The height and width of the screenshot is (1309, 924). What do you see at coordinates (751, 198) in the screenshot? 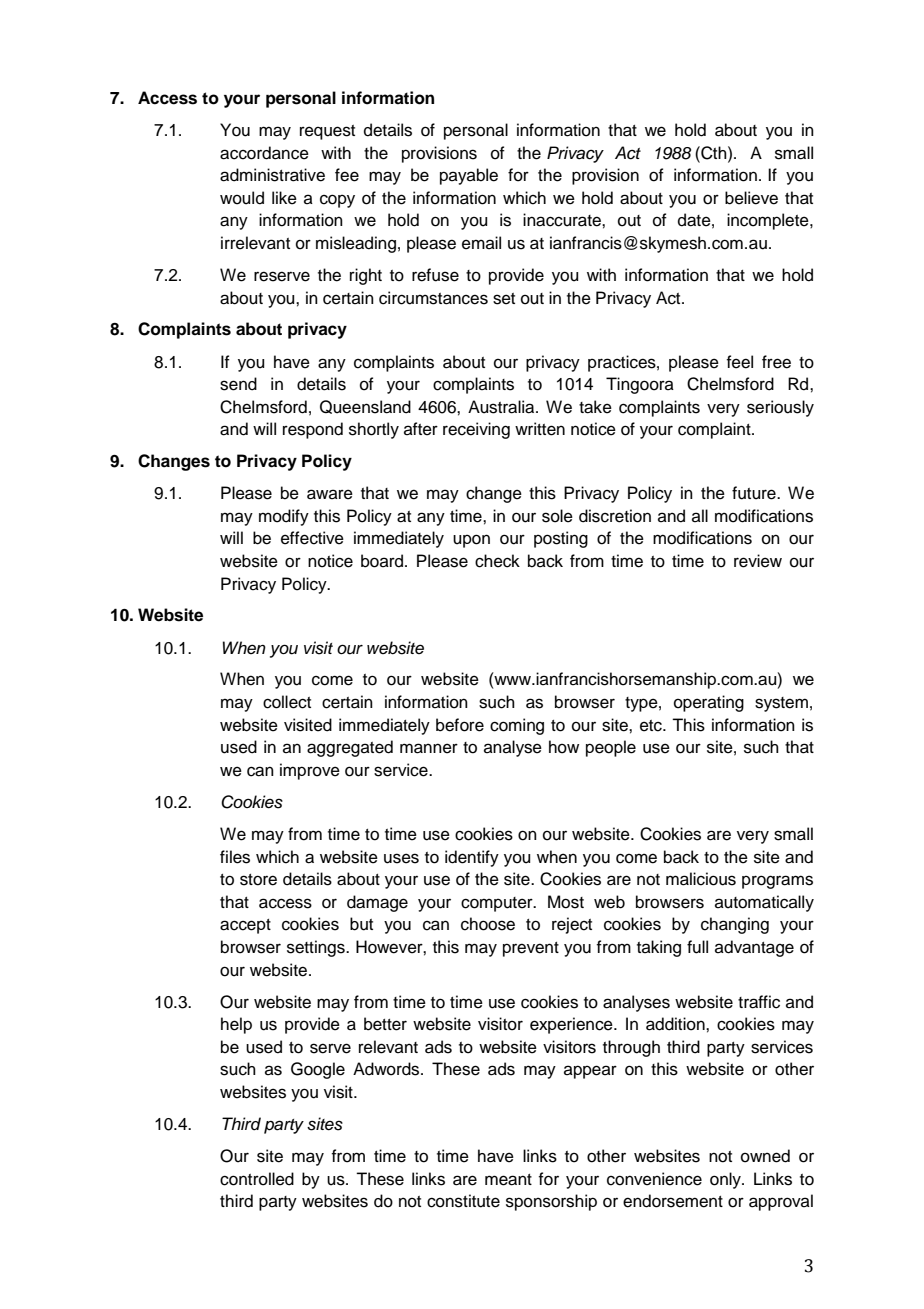
I see `believe` at bounding box center [751, 198].
